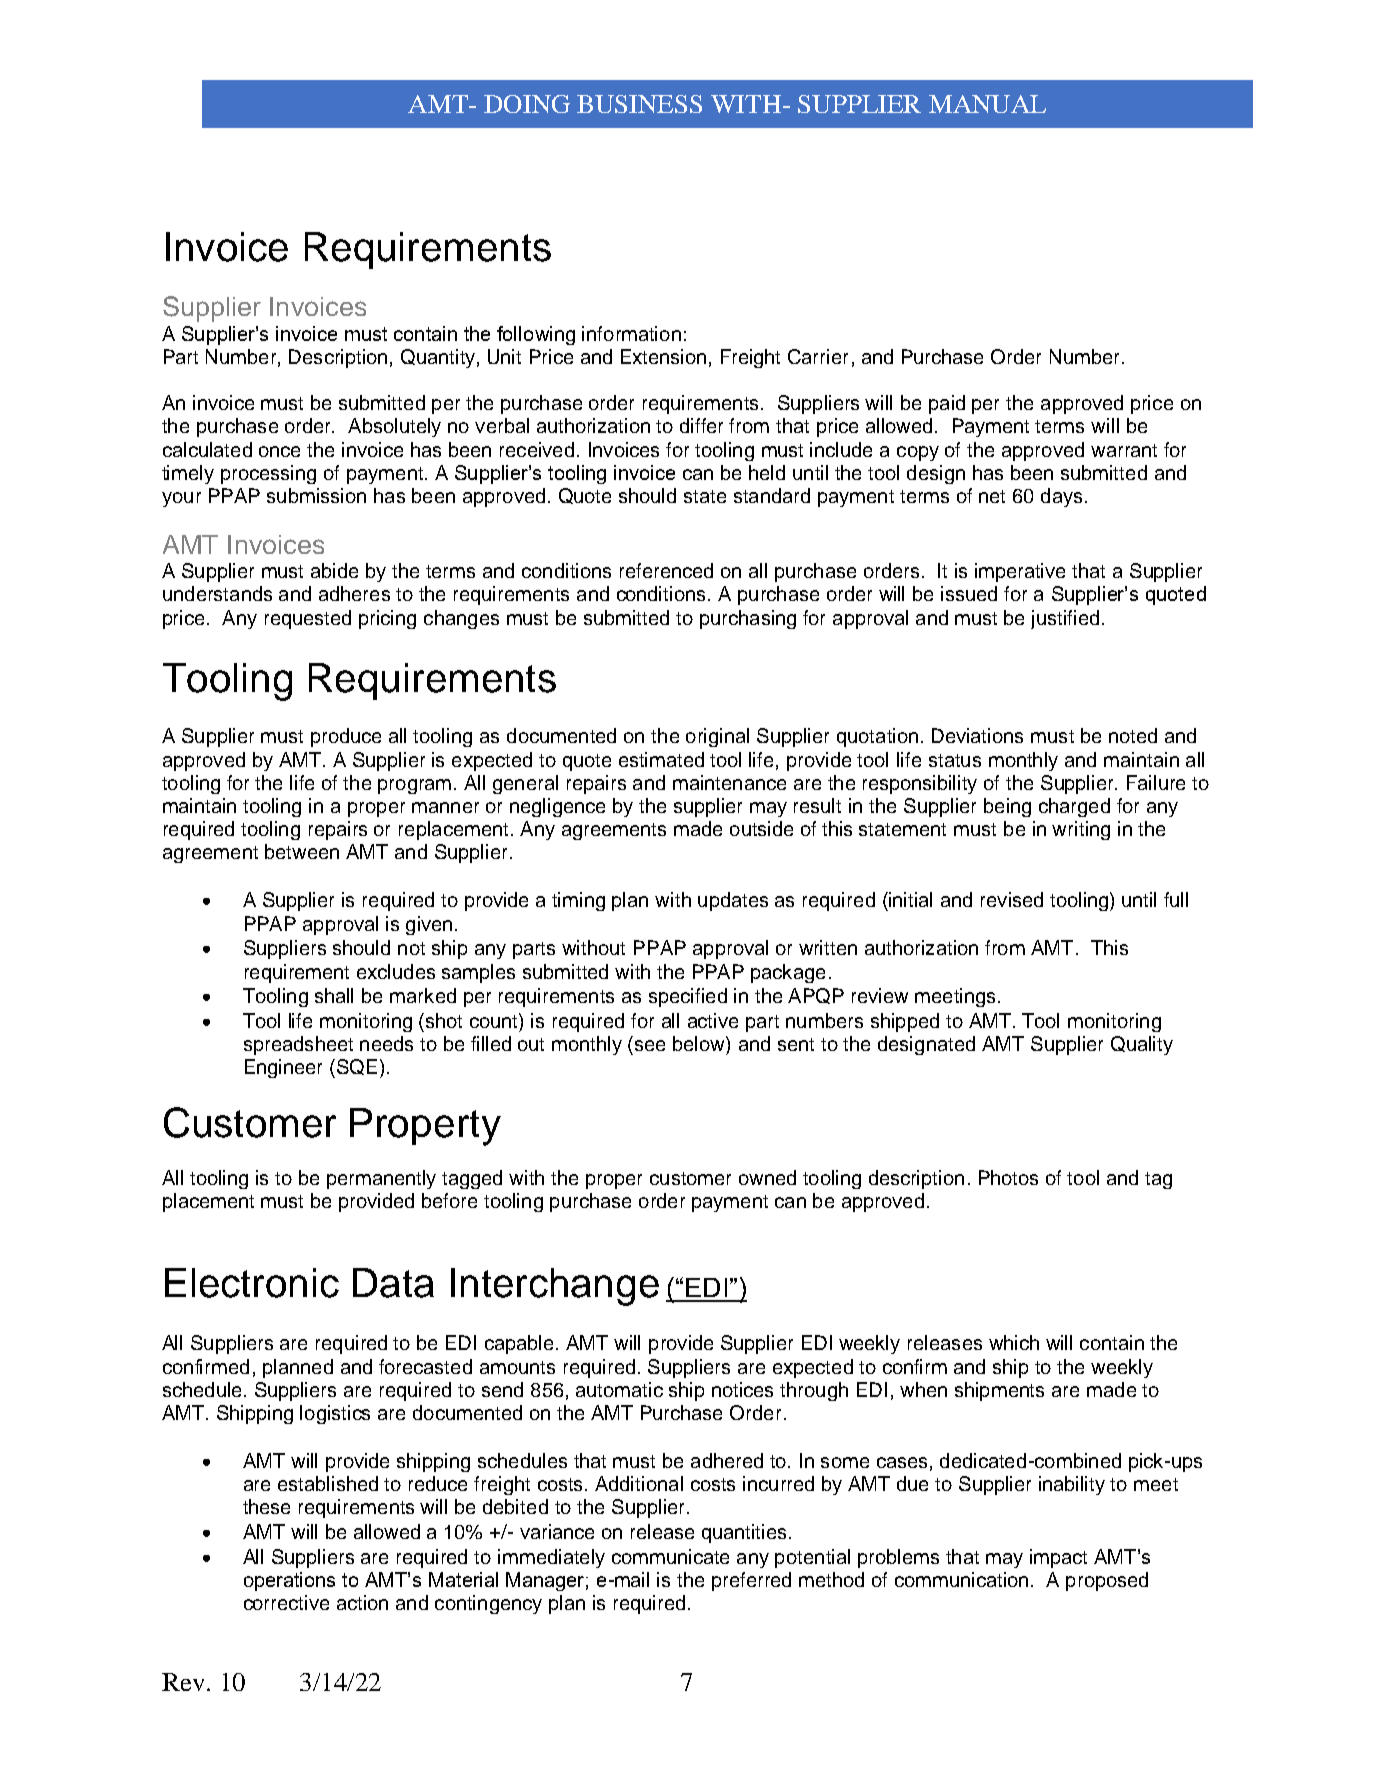 The width and height of the screenshot is (1374, 1778). What do you see at coordinates (438, 358) in the screenshot?
I see `Quantity` at bounding box center [438, 358].
